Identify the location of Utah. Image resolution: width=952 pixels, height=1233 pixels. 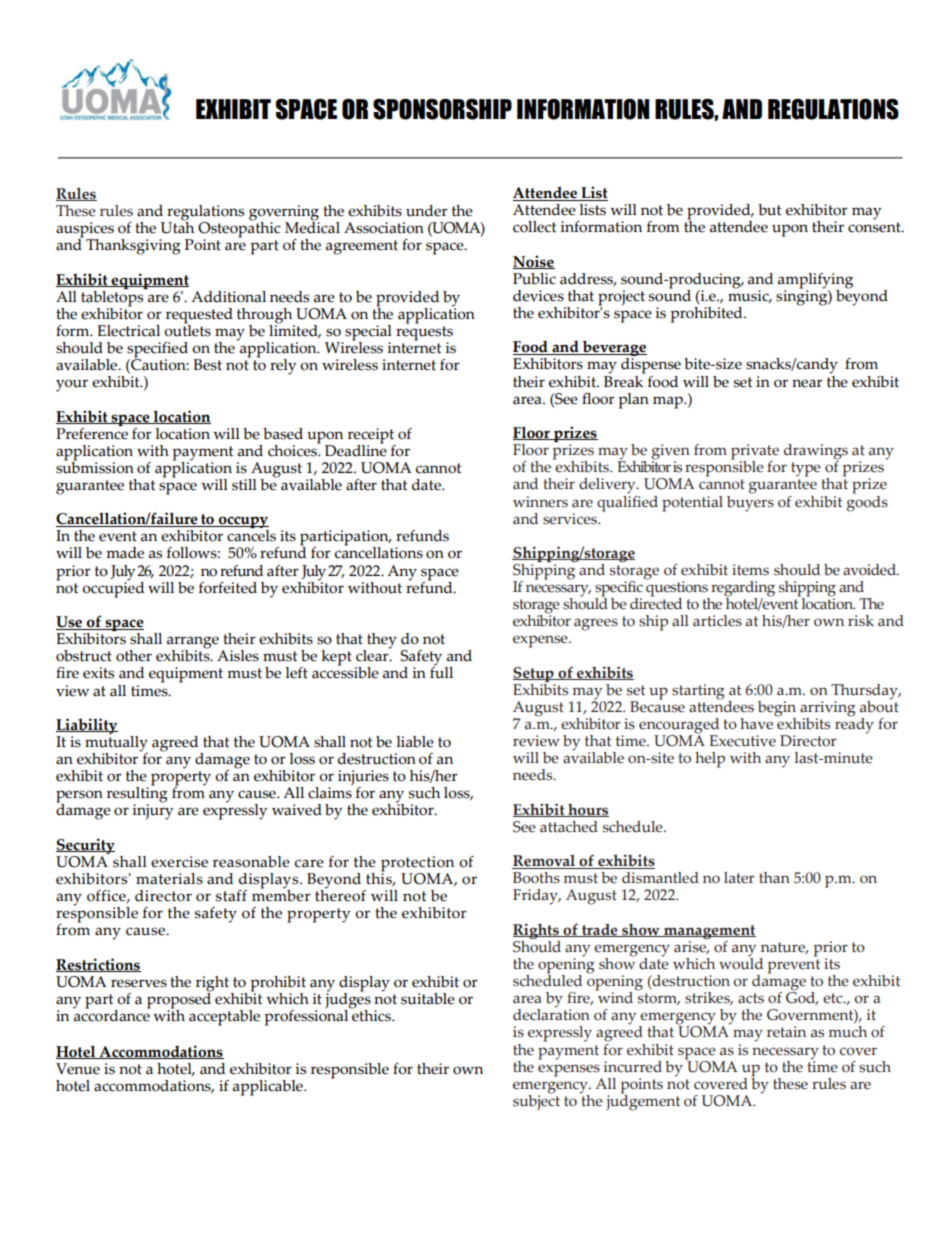
(177, 226).
